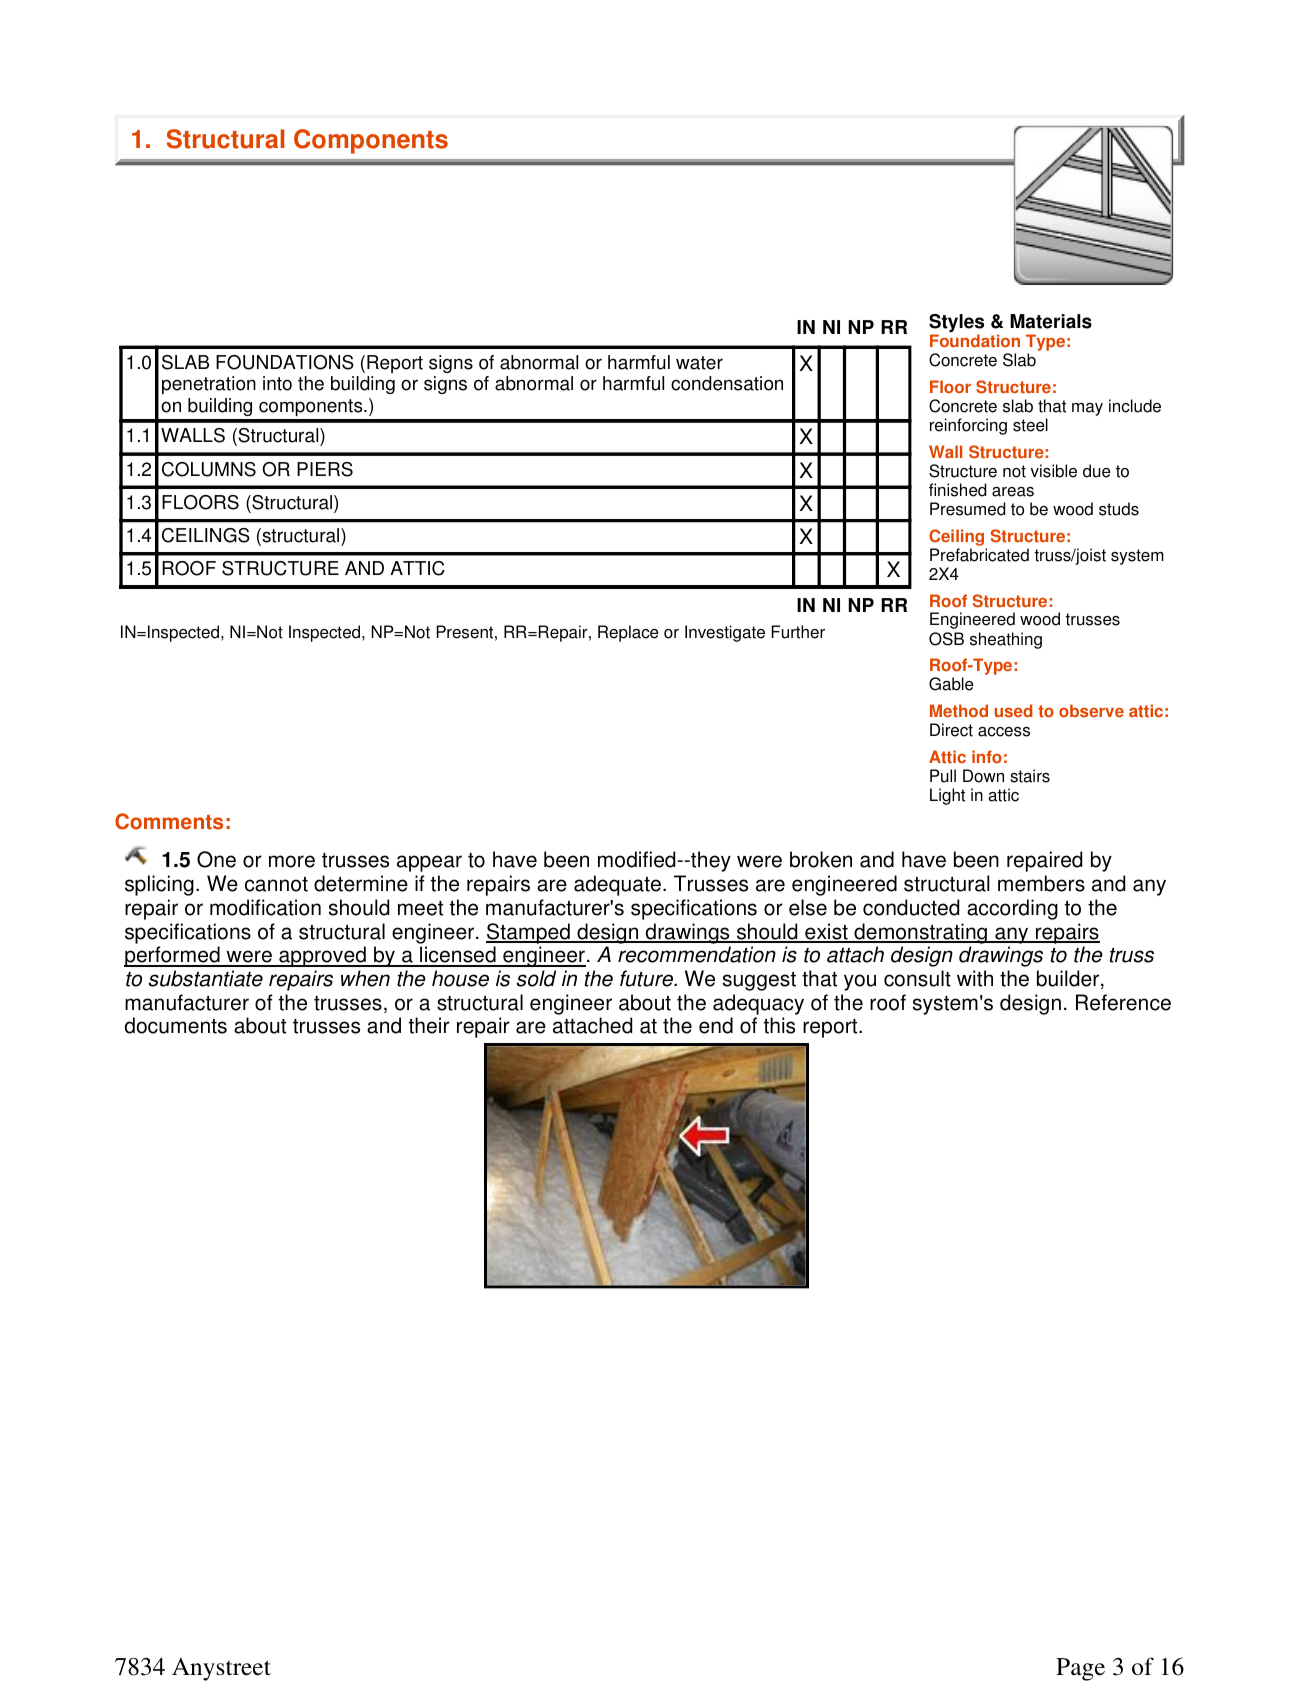 The image size is (1299, 1681). Describe the element at coordinates (628, 633) in the page. I see `Replace` at that location.
